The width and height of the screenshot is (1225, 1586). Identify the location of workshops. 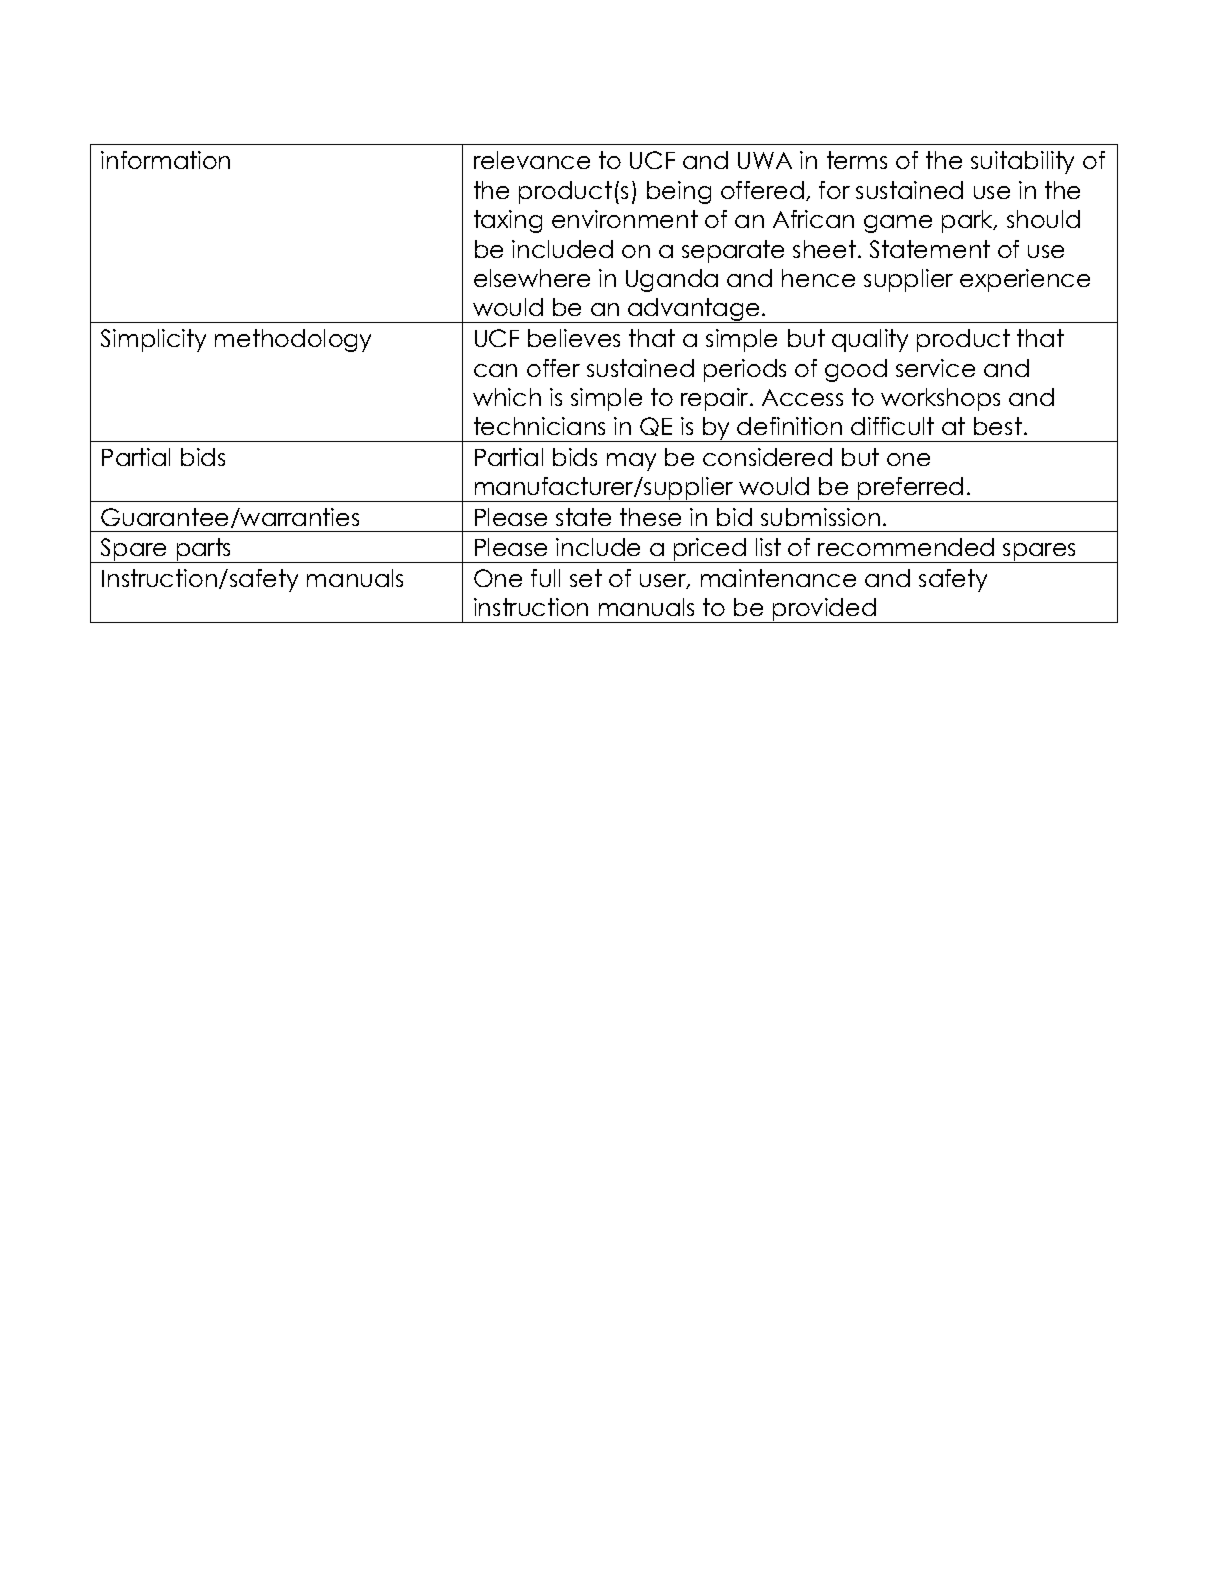
(940, 399).
